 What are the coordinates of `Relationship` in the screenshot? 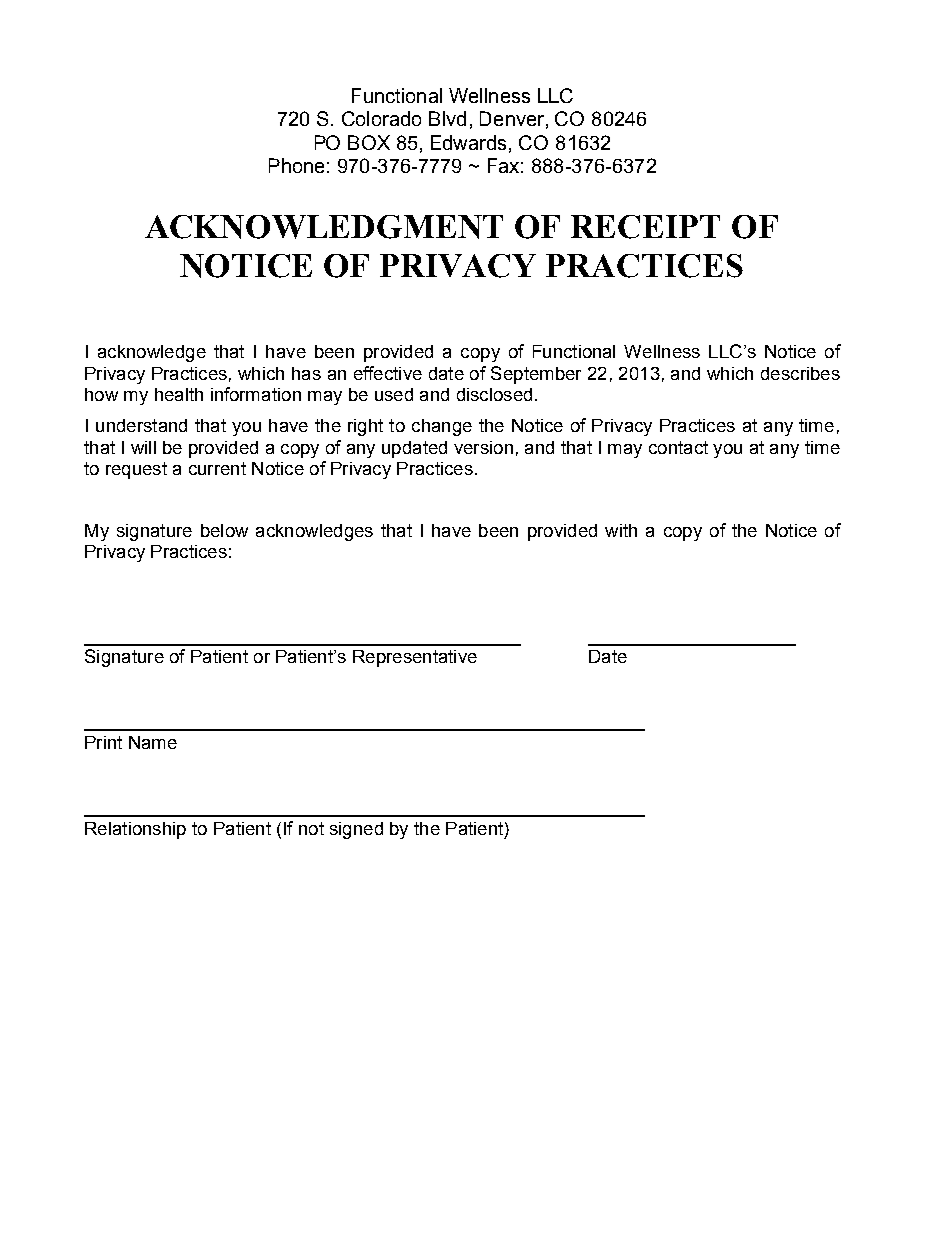 It's located at (135, 830).
